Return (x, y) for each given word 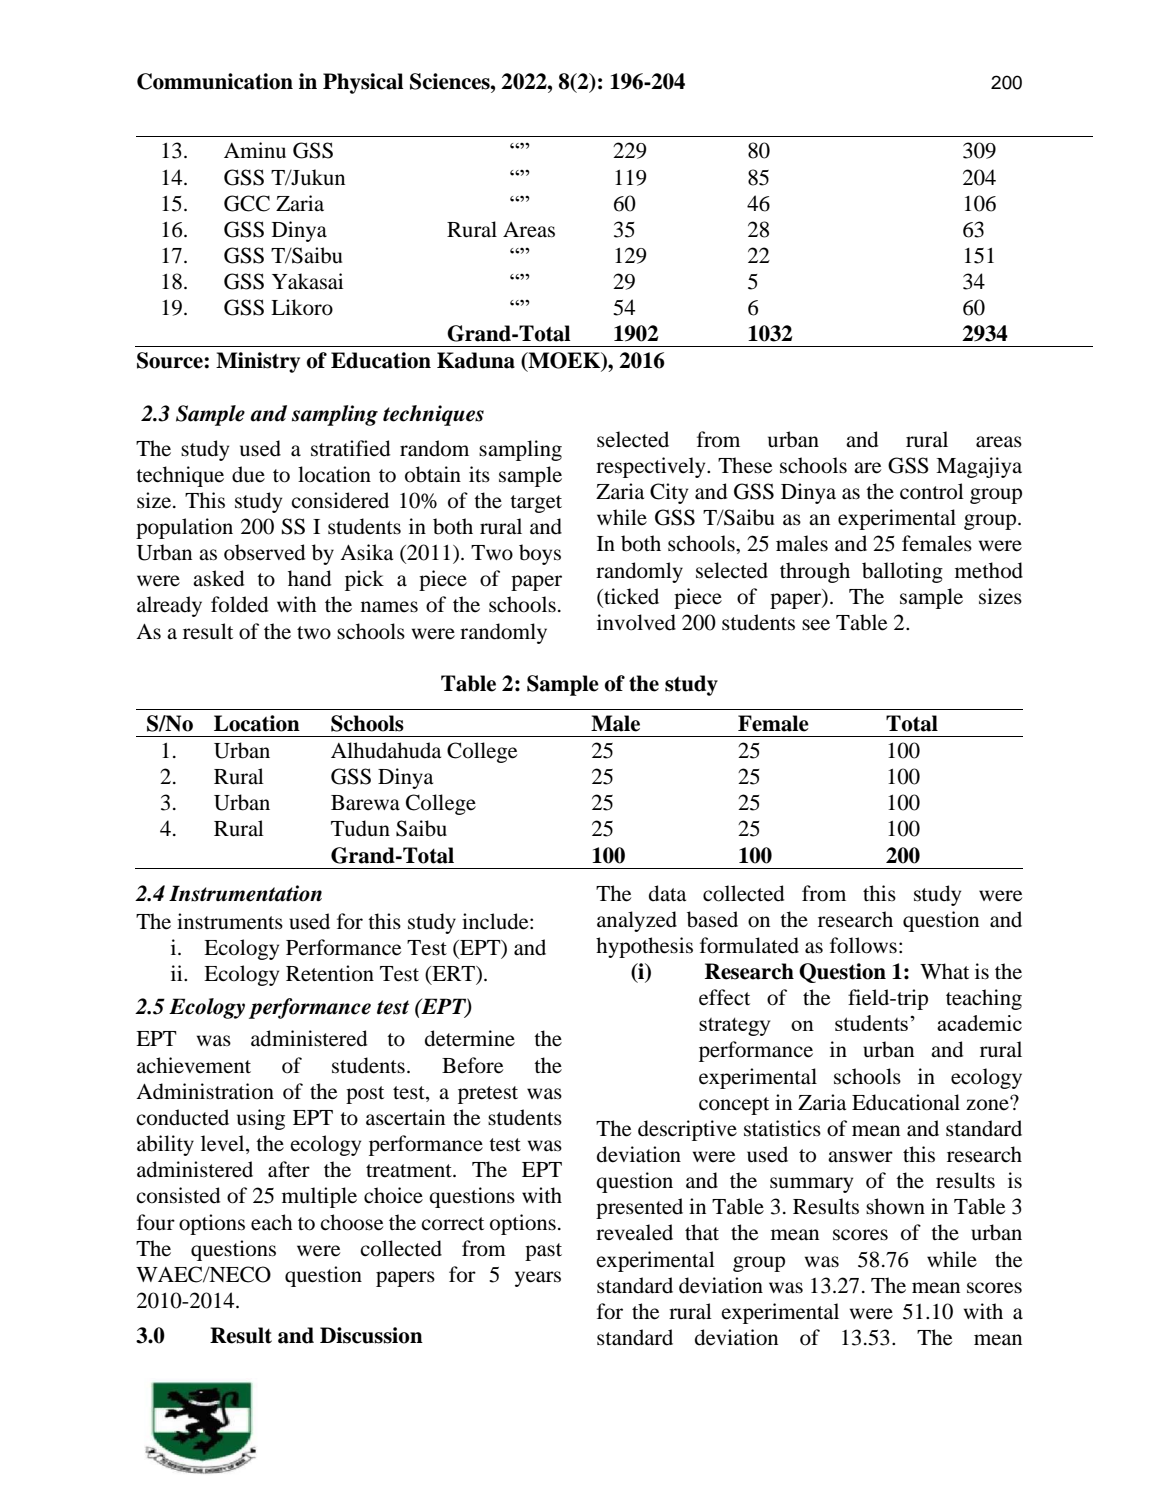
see (816, 625)
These (745, 465)
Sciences (451, 81)
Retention (330, 973)
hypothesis (644, 947)
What (944, 971)
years (538, 1279)
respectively (652, 467)
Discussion (371, 1335)
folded (239, 604)
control (932, 491)
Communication (215, 81)
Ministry (258, 362)
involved (636, 622)
